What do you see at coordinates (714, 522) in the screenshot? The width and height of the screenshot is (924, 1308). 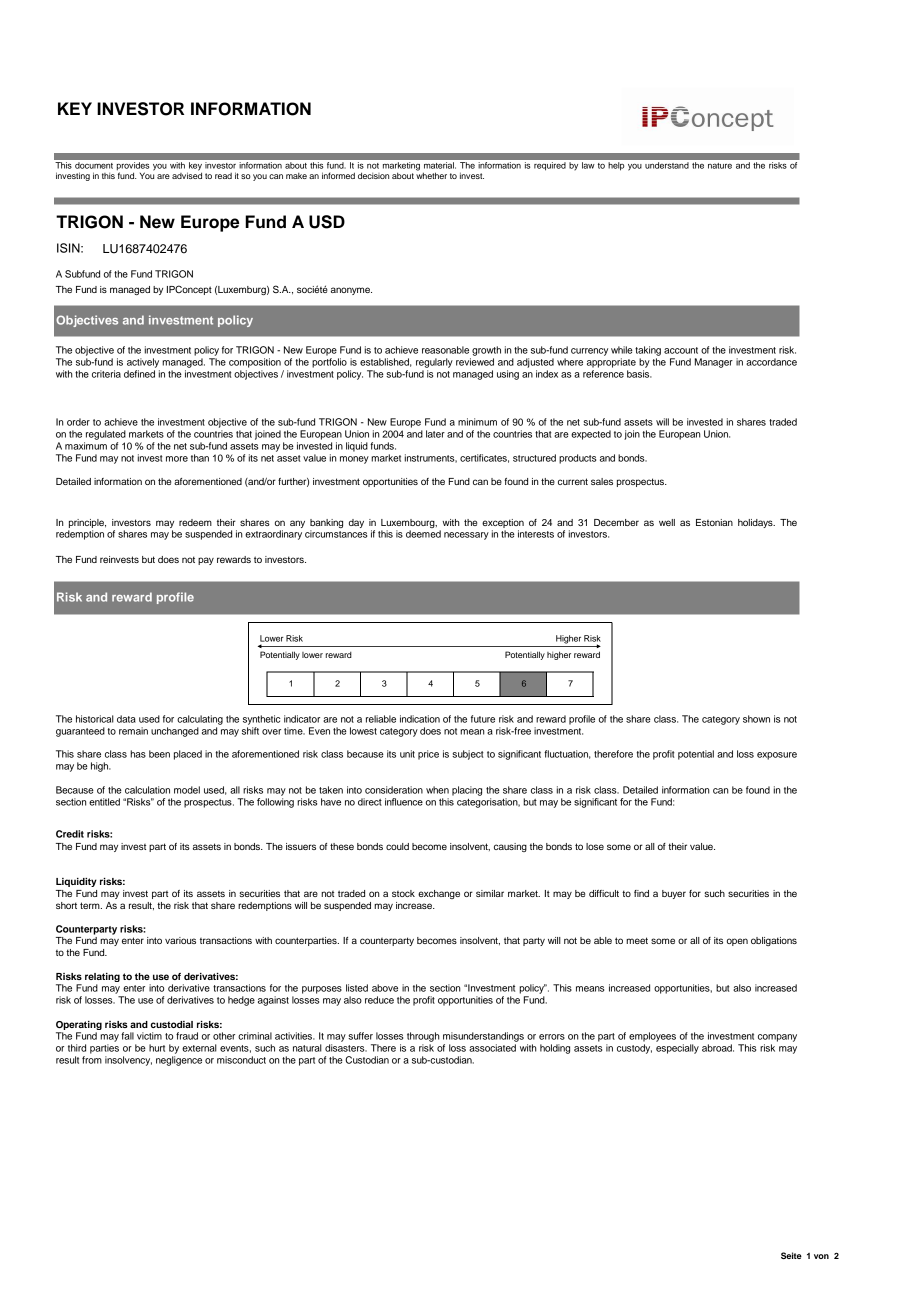 I see `Estonian` at bounding box center [714, 522].
